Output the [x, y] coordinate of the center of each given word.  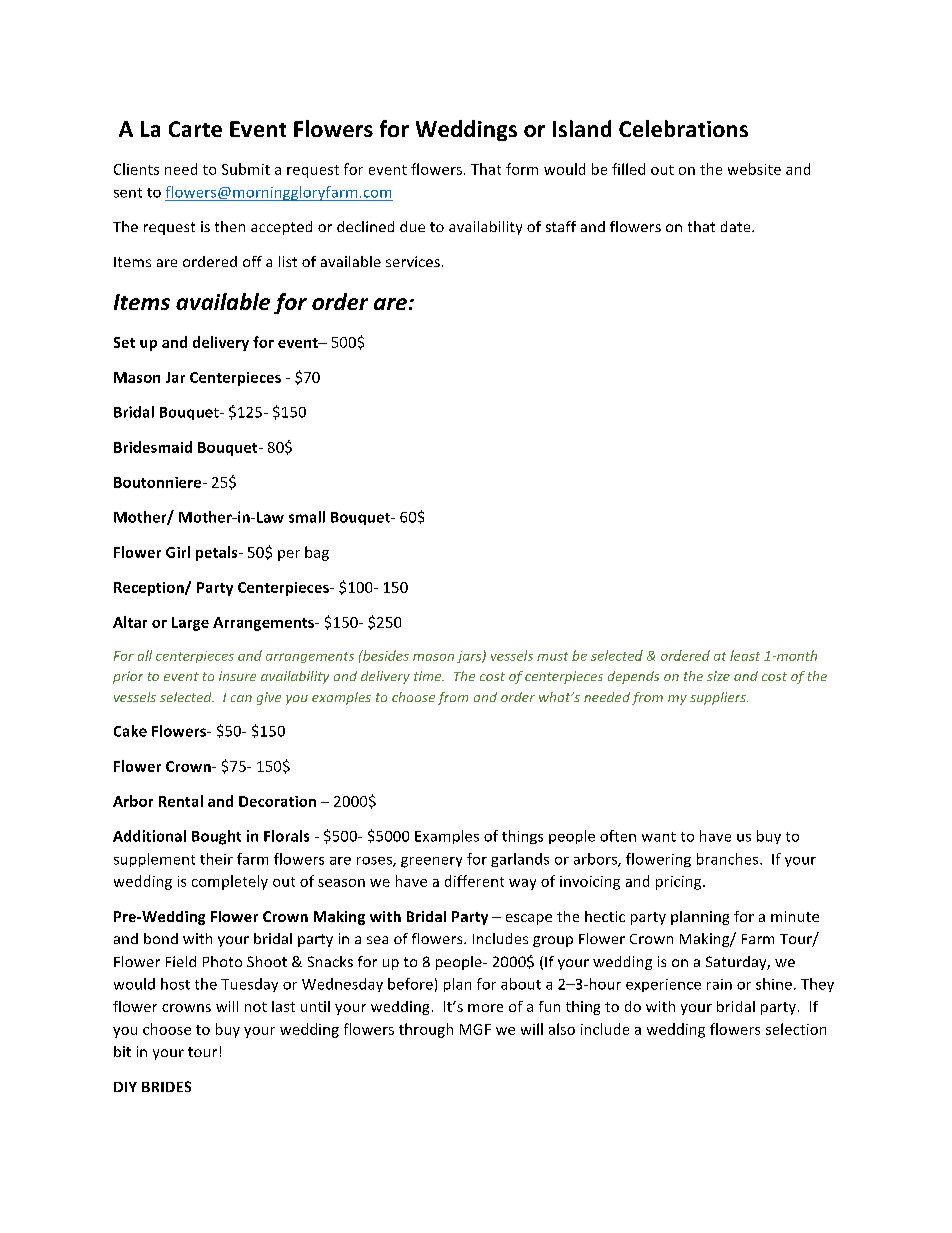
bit [122, 1051]
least [745, 655]
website [754, 169]
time [429, 676]
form [522, 169]
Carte [195, 129]
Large [190, 624]
